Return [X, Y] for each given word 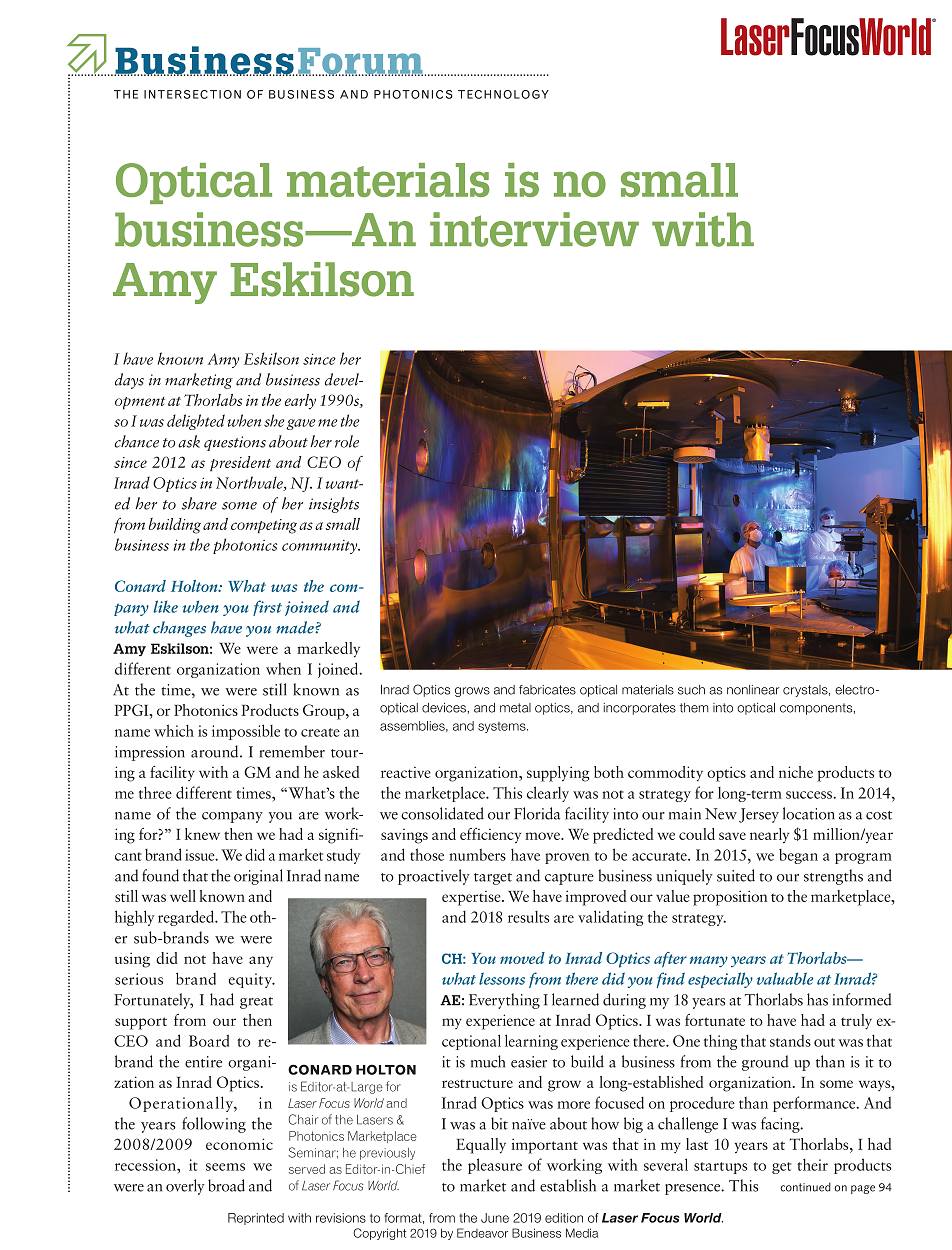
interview [534, 229]
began [798, 856]
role [347, 441]
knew [202, 834]
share [199, 503]
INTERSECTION [192, 94]
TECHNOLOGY [503, 94]
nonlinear [753, 690]
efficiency [490, 835]
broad [226, 1185]
